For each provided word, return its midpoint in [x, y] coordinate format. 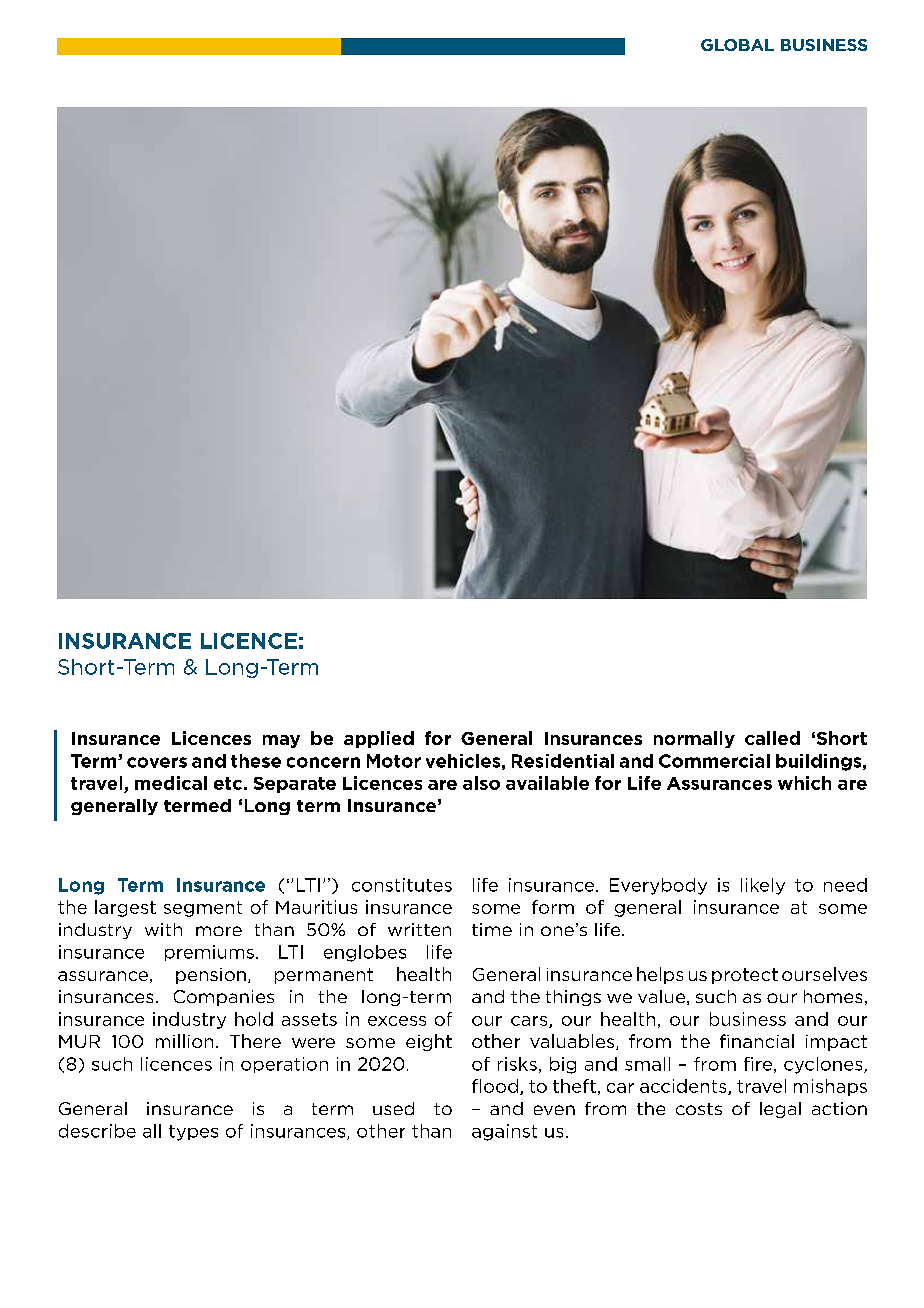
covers [157, 762]
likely [763, 886]
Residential [563, 761]
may [281, 741]
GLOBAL [737, 45]
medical [171, 783]
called [772, 738]
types [193, 1133]
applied [379, 739]
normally [694, 739]
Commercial [714, 761]
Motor [394, 761]
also [481, 783]
